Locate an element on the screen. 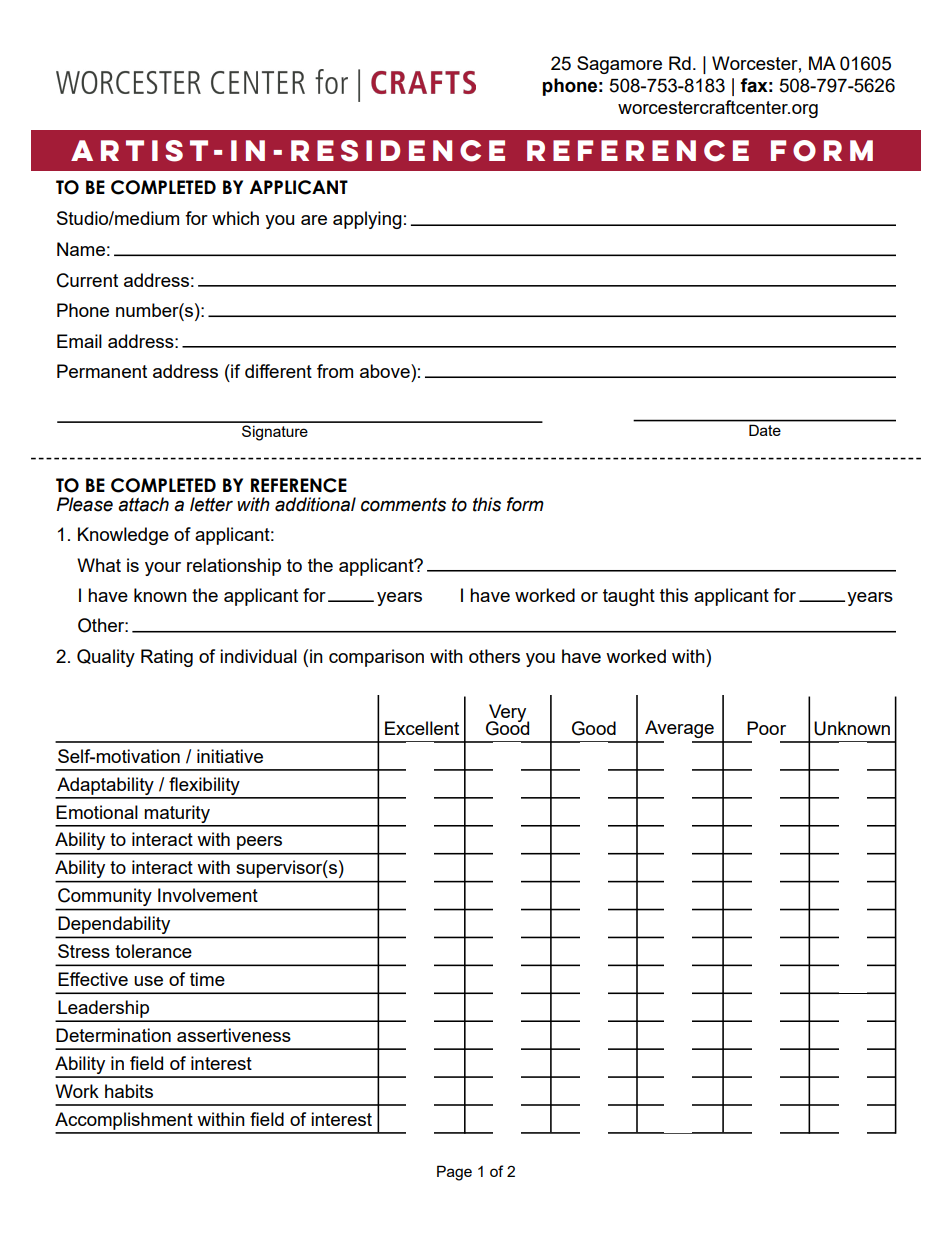 Image resolution: width=952 pixels, height=1233 pixels. habits is located at coordinates (129, 1091).
